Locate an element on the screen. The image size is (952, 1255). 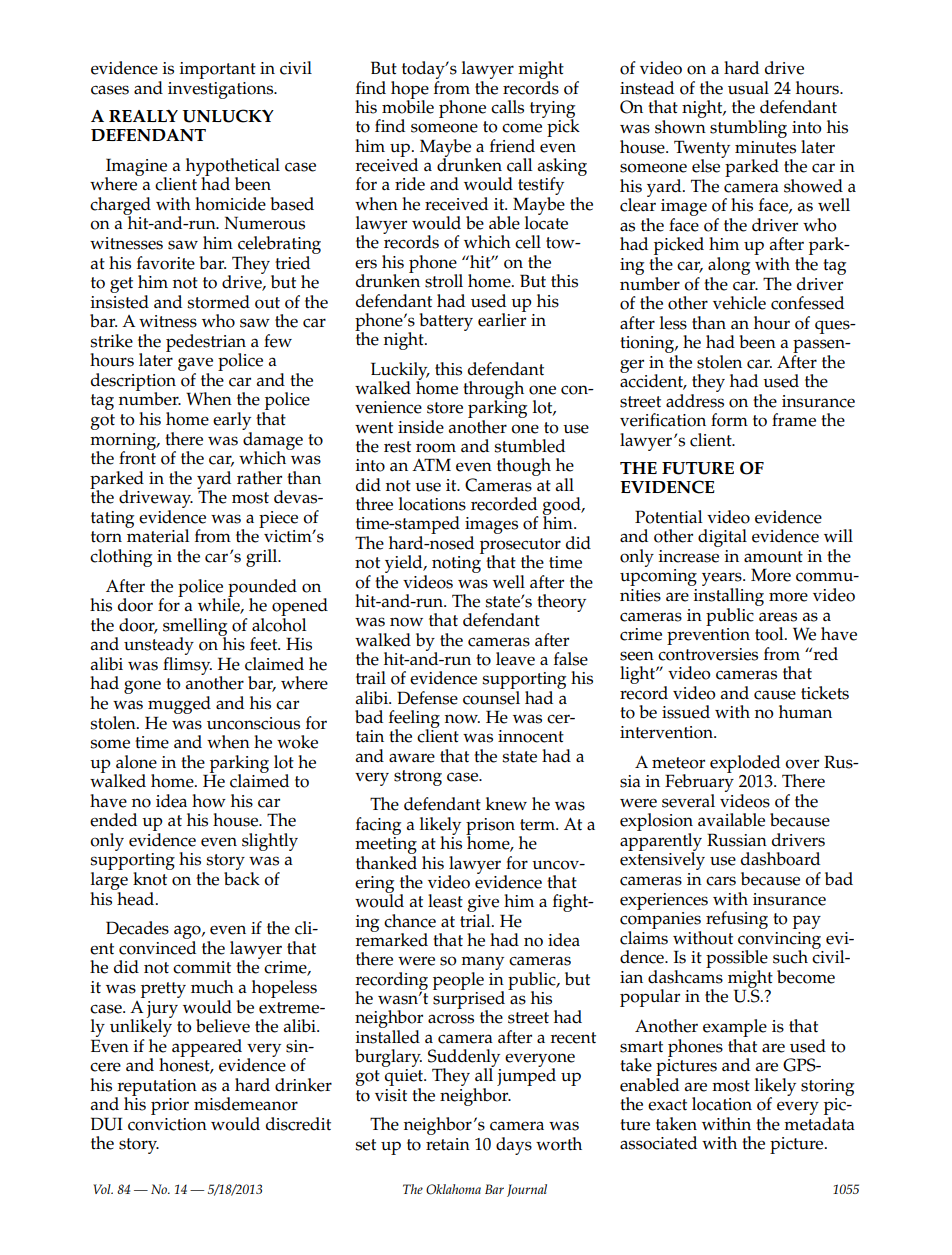
conviction is located at coordinates (167, 1124).
